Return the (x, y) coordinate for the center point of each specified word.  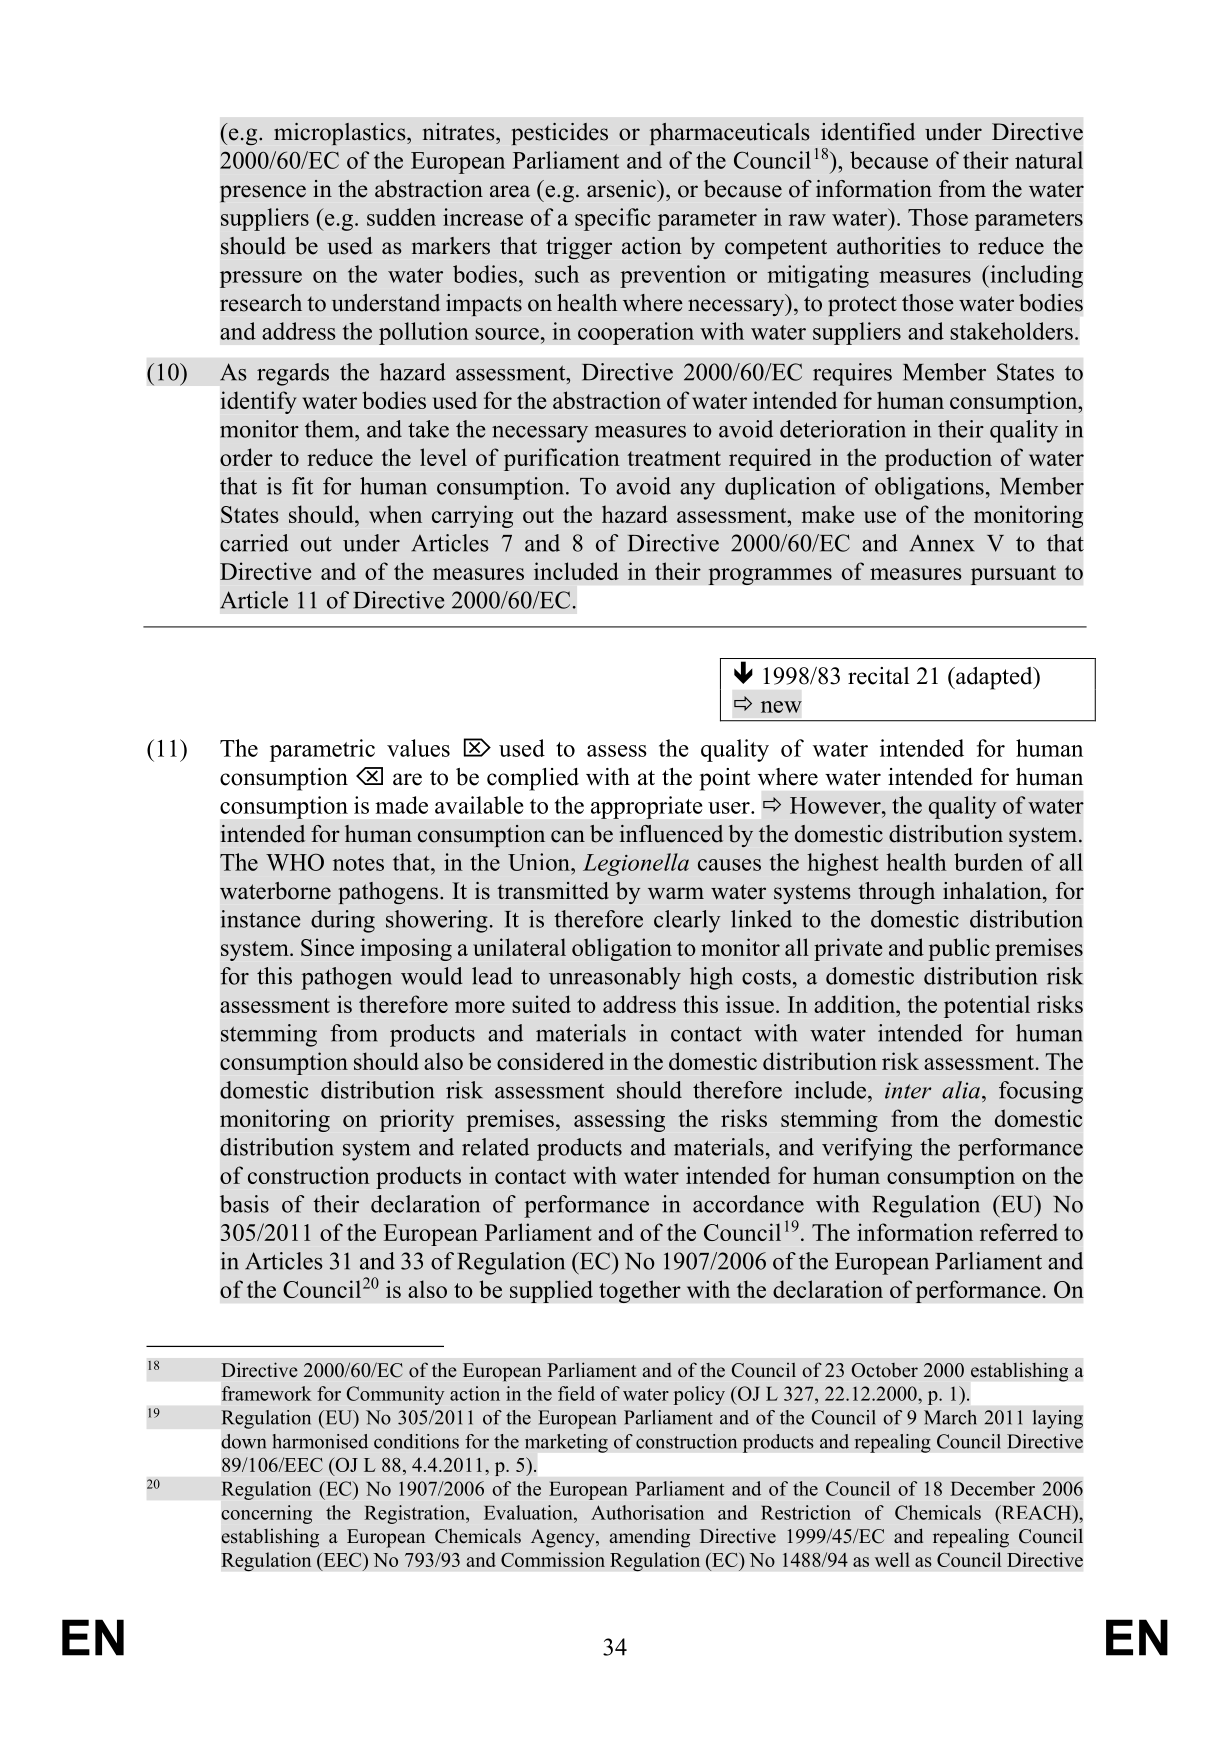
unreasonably (615, 978)
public (959, 949)
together (640, 1291)
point (725, 779)
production (938, 459)
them (330, 429)
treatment (674, 458)
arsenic (622, 189)
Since (327, 947)
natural (1049, 160)
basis (244, 1204)
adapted (994, 678)
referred (1019, 1232)
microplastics (341, 134)
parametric (322, 750)
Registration (415, 1514)
